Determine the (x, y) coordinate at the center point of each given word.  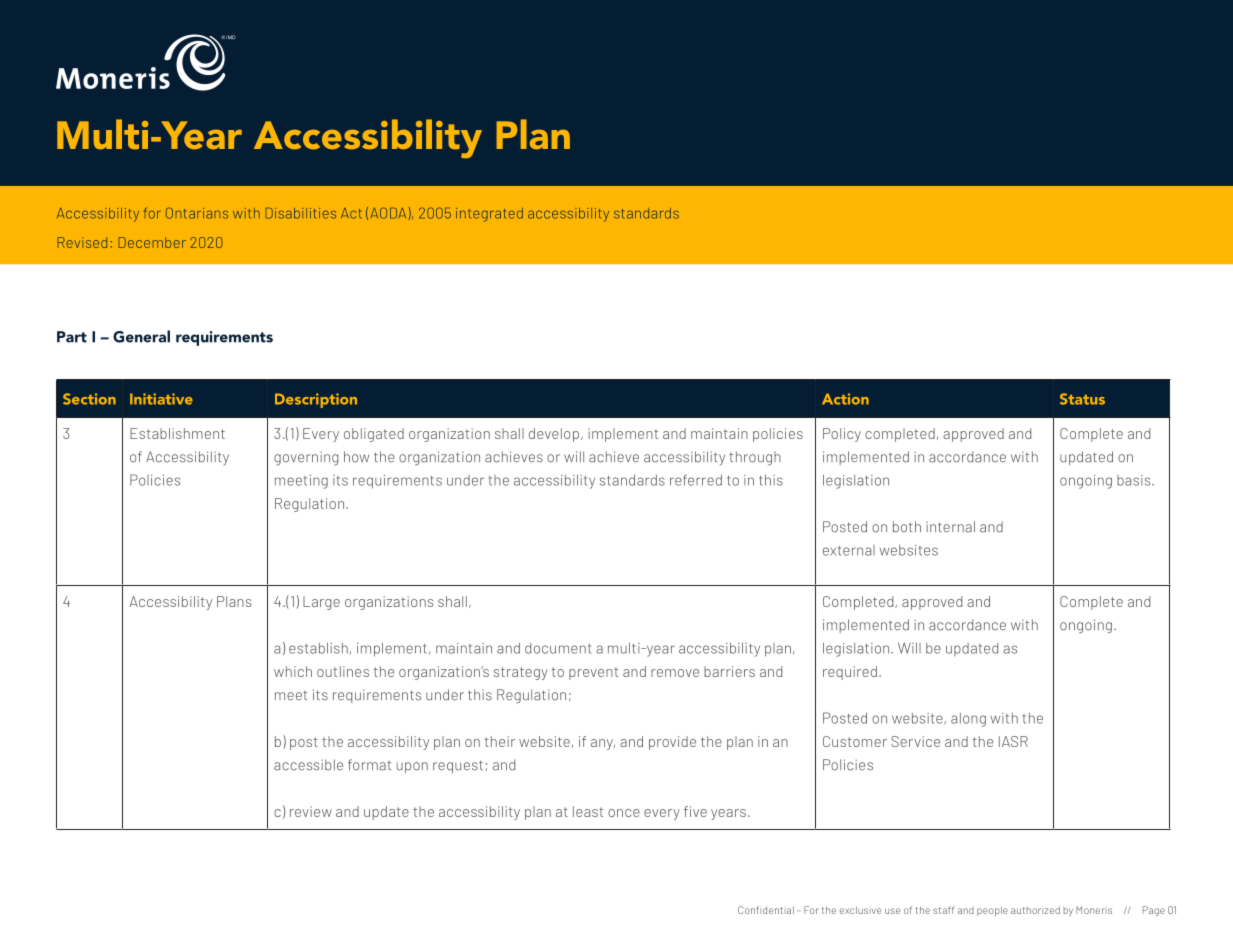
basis (1135, 480)
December (152, 242)
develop (554, 435)
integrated (489, 215)
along (968, 720)
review (311, 811)
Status (1082, 399)
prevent (593, 673)
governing (306, 458)
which (293, 671)
